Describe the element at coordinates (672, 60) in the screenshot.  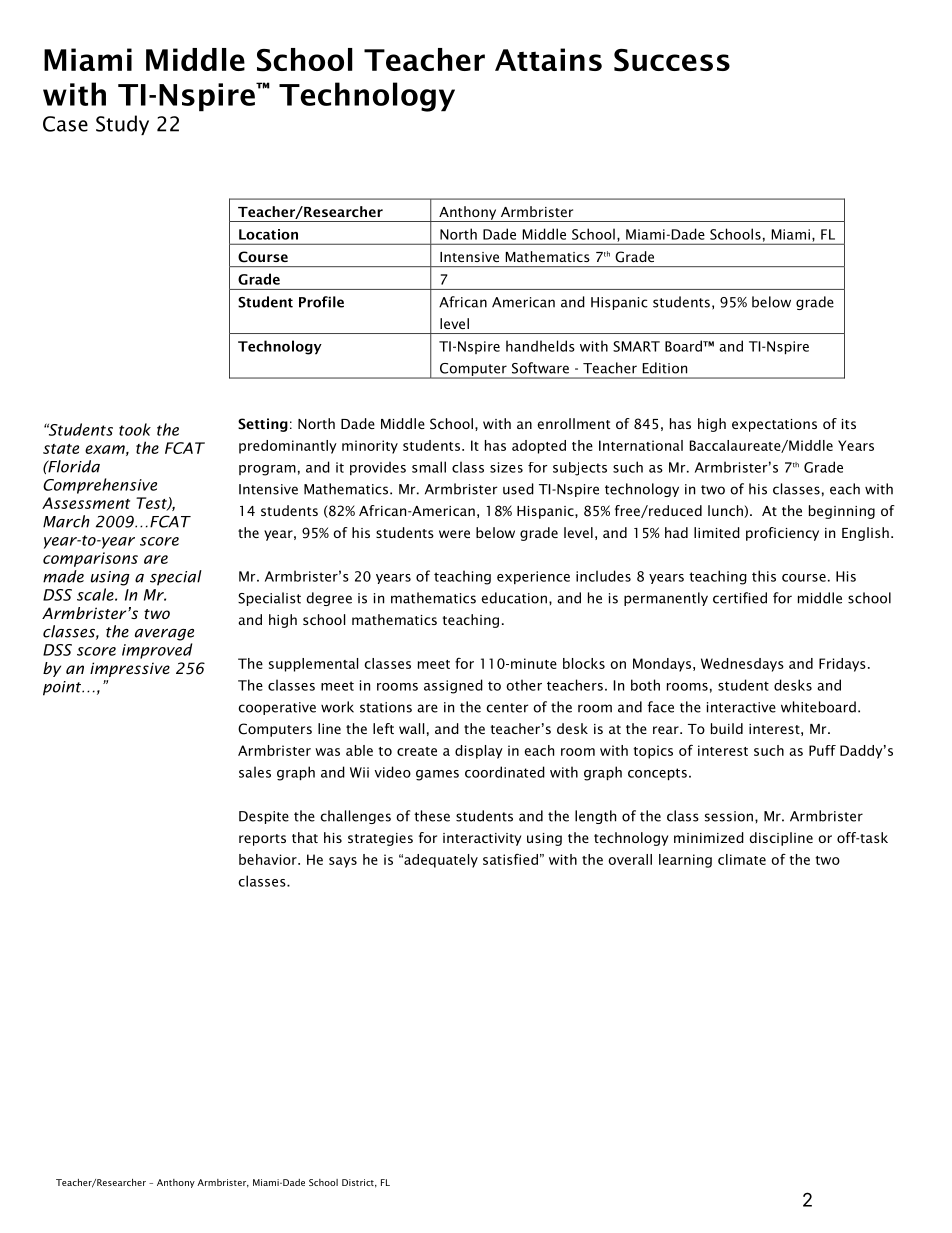
I see `Success` at that location.
